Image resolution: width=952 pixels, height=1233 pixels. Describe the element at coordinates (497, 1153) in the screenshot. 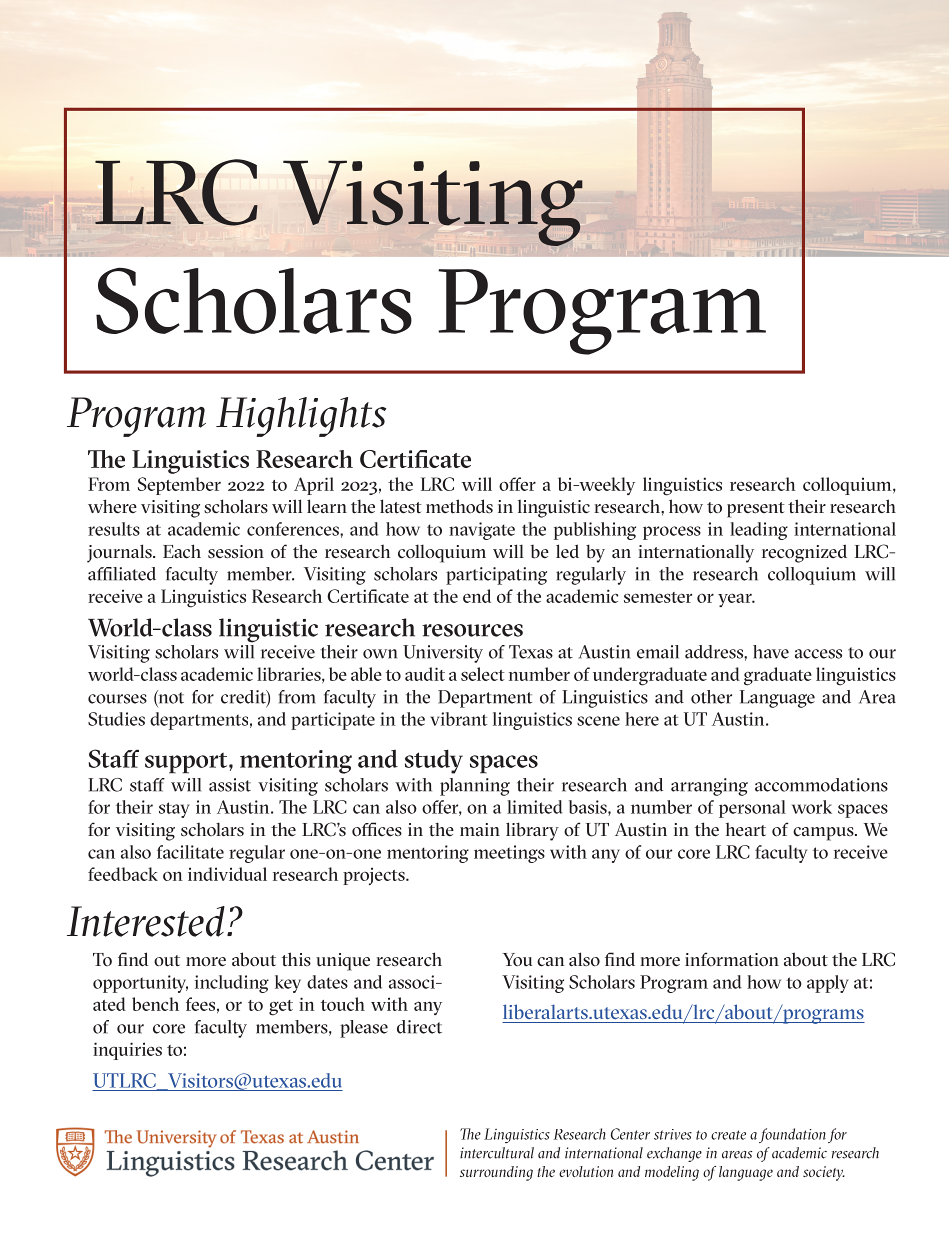

I see `intercultural` at that location.
